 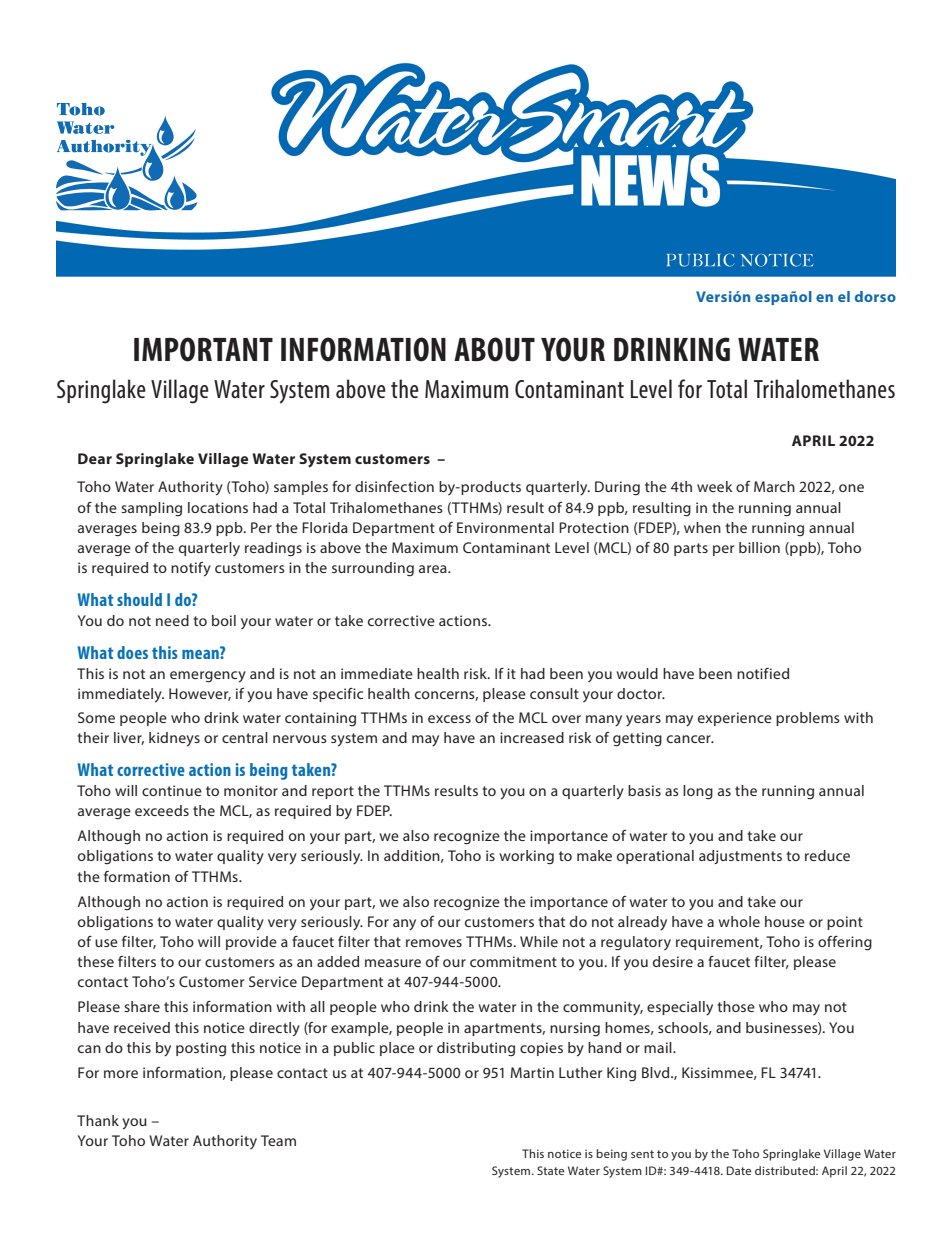 I want to click on State, so click(x=550, y=1170).
